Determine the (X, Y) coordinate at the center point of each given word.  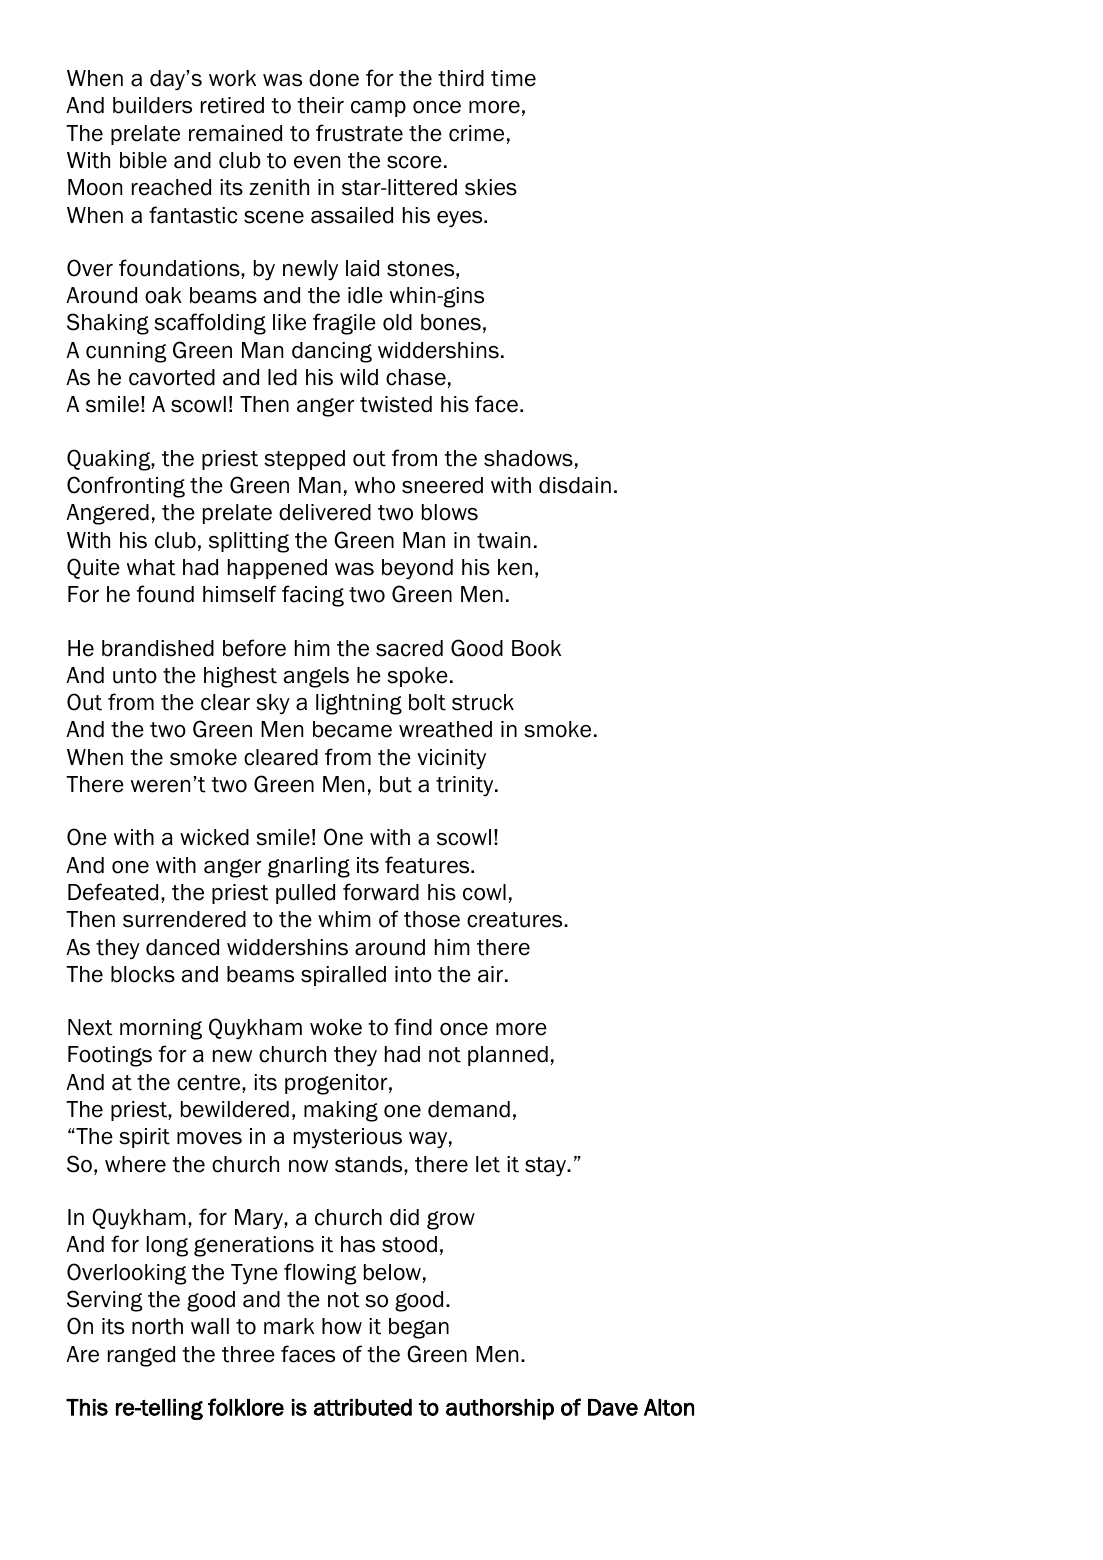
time (513, 78)
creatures (516, 920)
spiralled (343, 976)
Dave (613, 1407)
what (151, 567)
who (375, 485)
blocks (143, 974)
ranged (141, 1356)
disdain (575, 485)
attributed (363, 1407)
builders (152, 105)
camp (378, 109)
